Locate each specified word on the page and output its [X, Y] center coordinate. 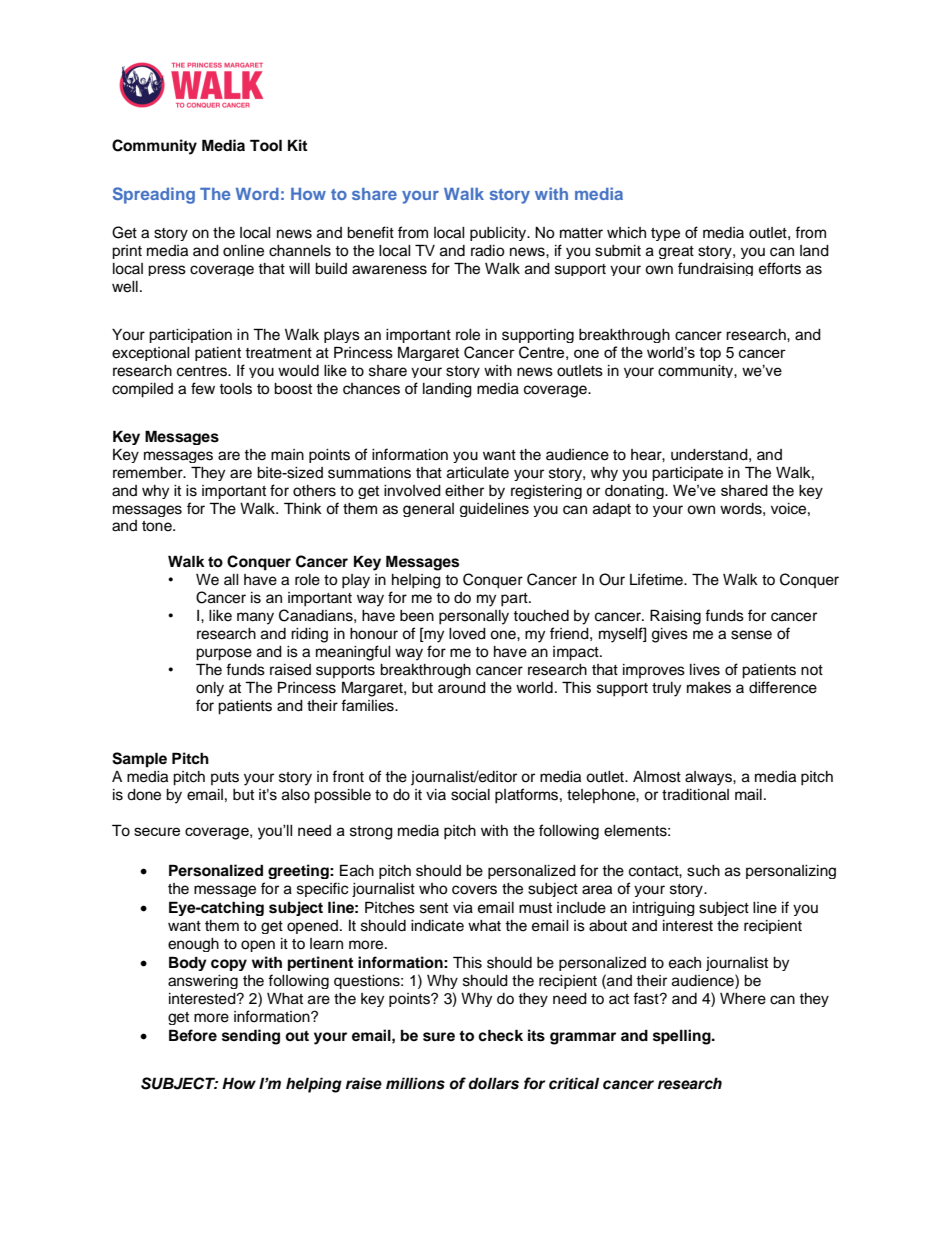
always [709, 778]
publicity [499, 234]
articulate [478, 473]
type [665, 234]
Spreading [154, 195]
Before [193, 1035]
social [470, 795]
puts [225, 778]
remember [149, 473]
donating [635, 492]
